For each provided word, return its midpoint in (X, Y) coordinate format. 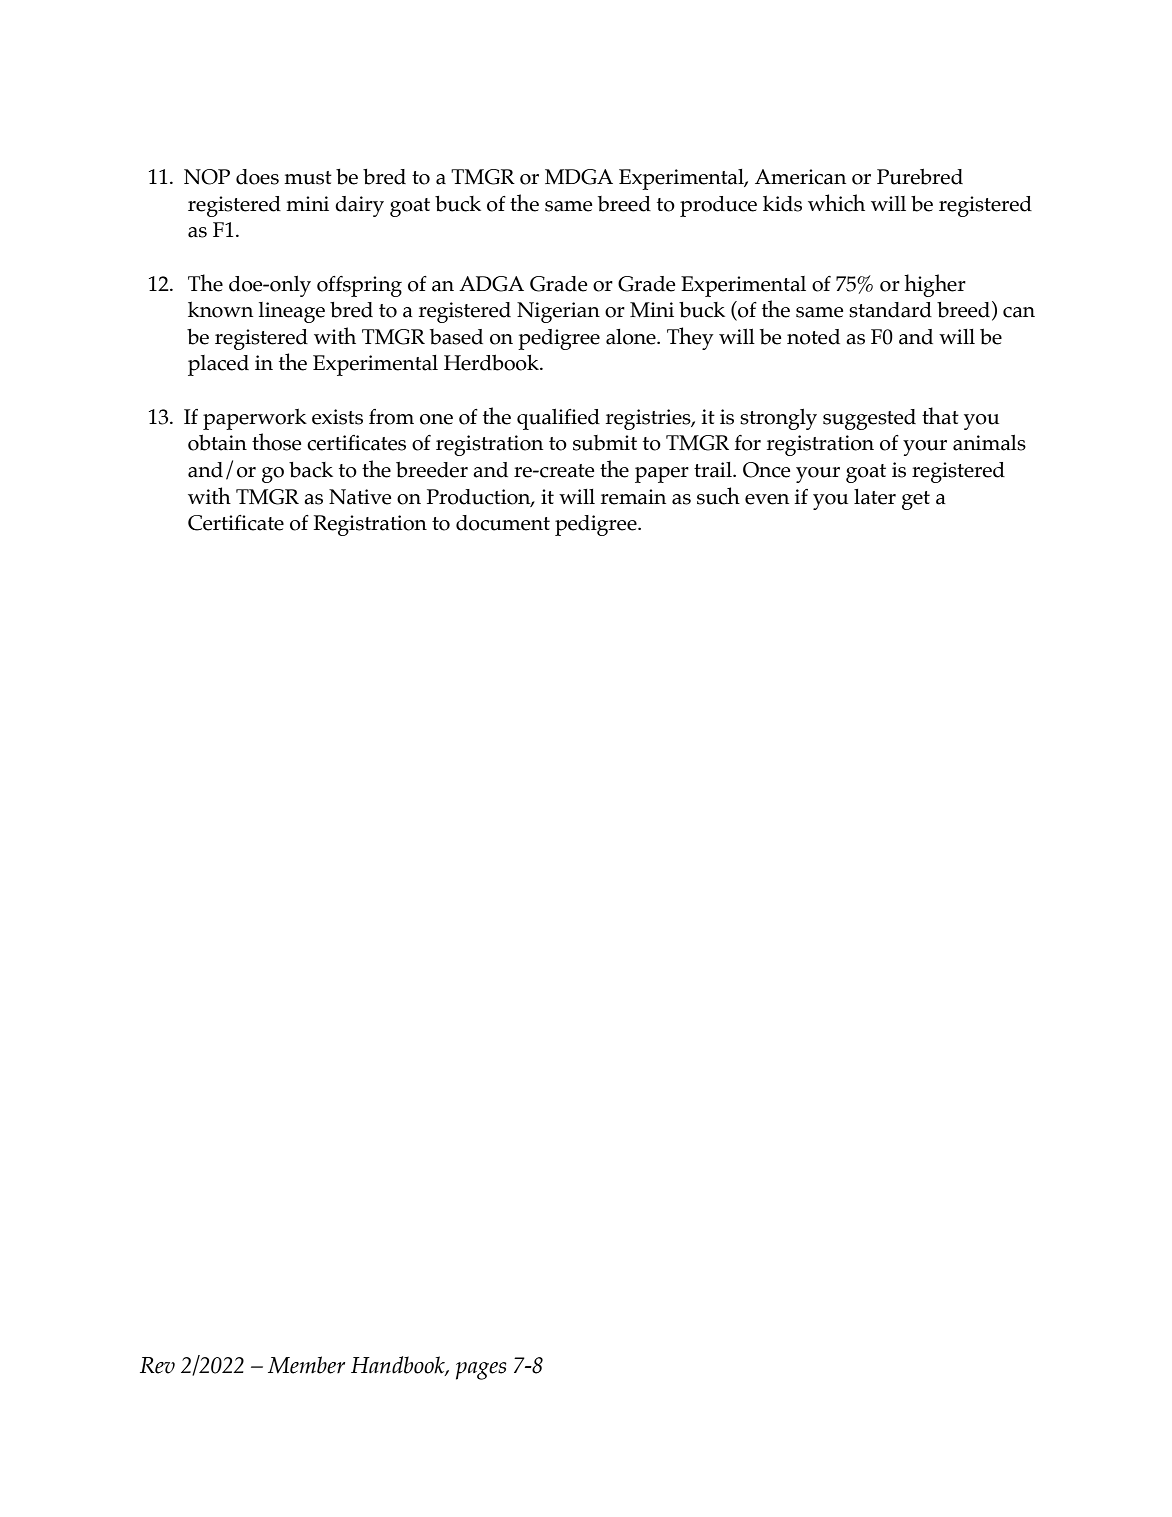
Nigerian (558, 312)
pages (481, 1371)
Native (360, 497)
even (767, 499)
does (257, 177)
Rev (157, 1365)
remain (633, 497)
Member (306, 1365)
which (836, 203)
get (916, 500)
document (503, 523)
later (875, 497)
